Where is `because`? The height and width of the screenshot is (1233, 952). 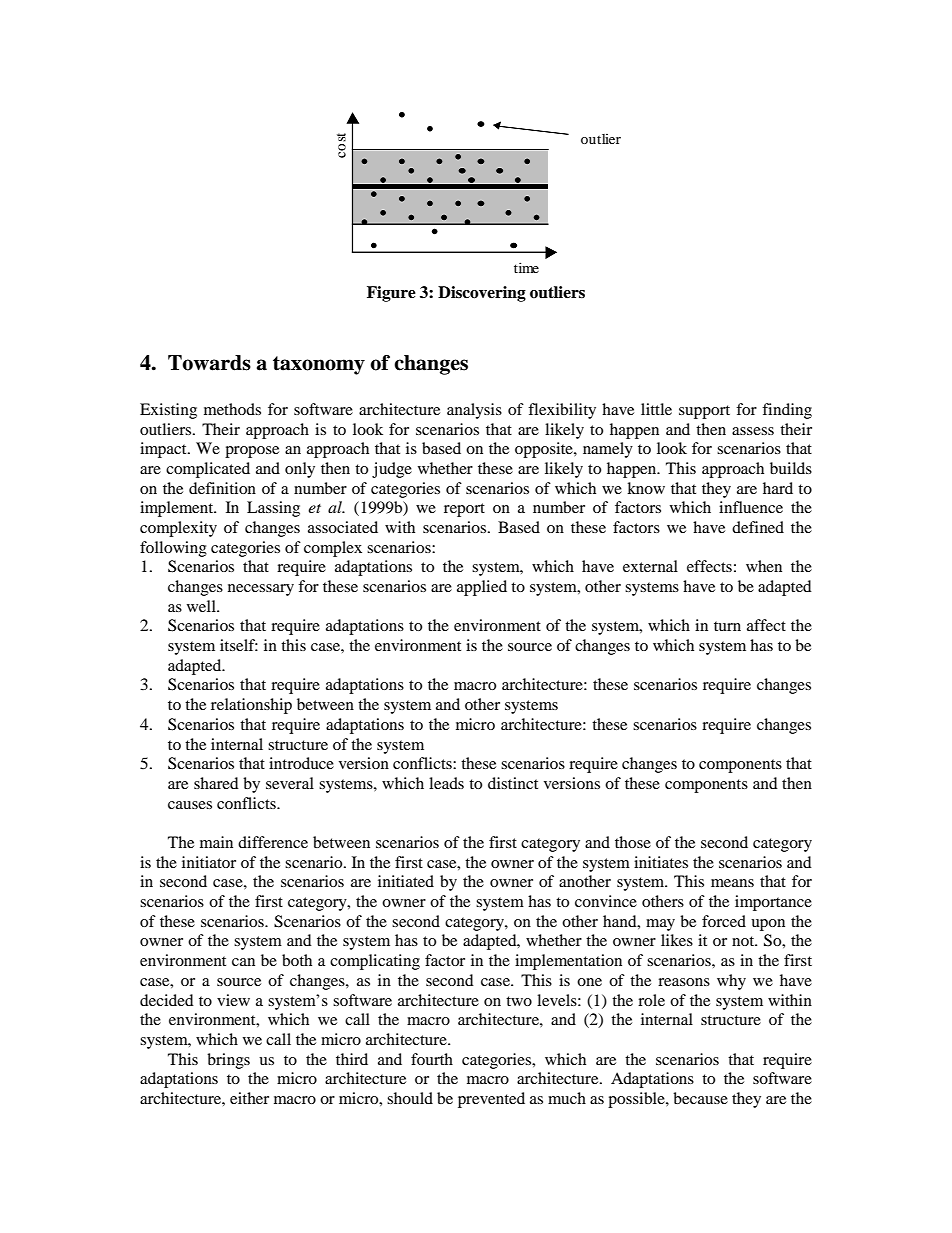 because is located at coordinates (700, 1098).
